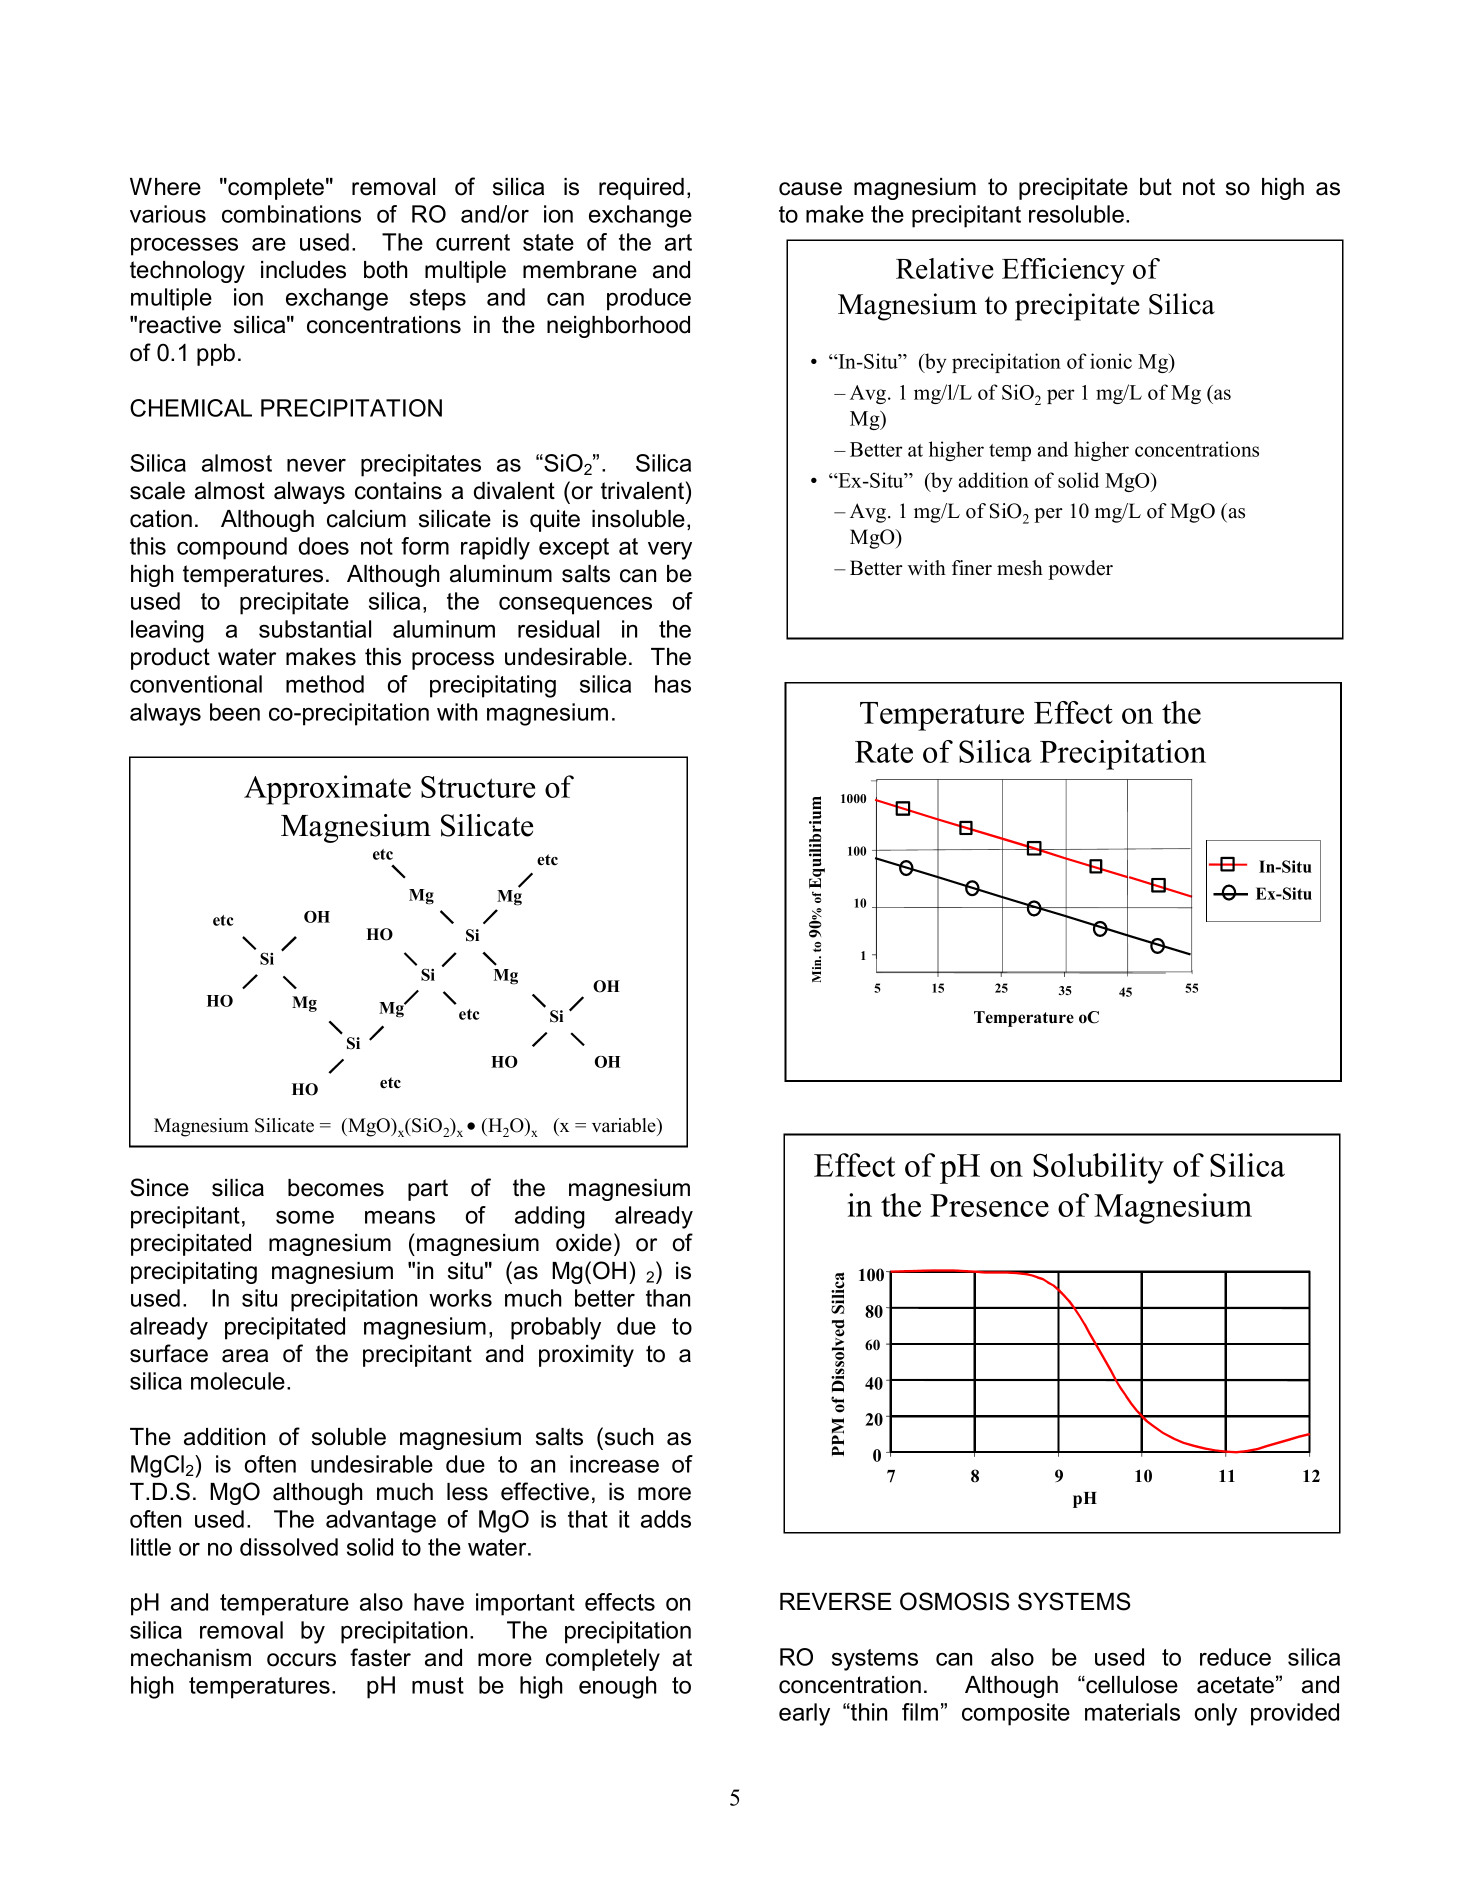 The width and height of the page is (1471, 1904). What do you see at coordinates (301, 1660) in the page?
I see `occurs` at bounding box center [301, 1660].
